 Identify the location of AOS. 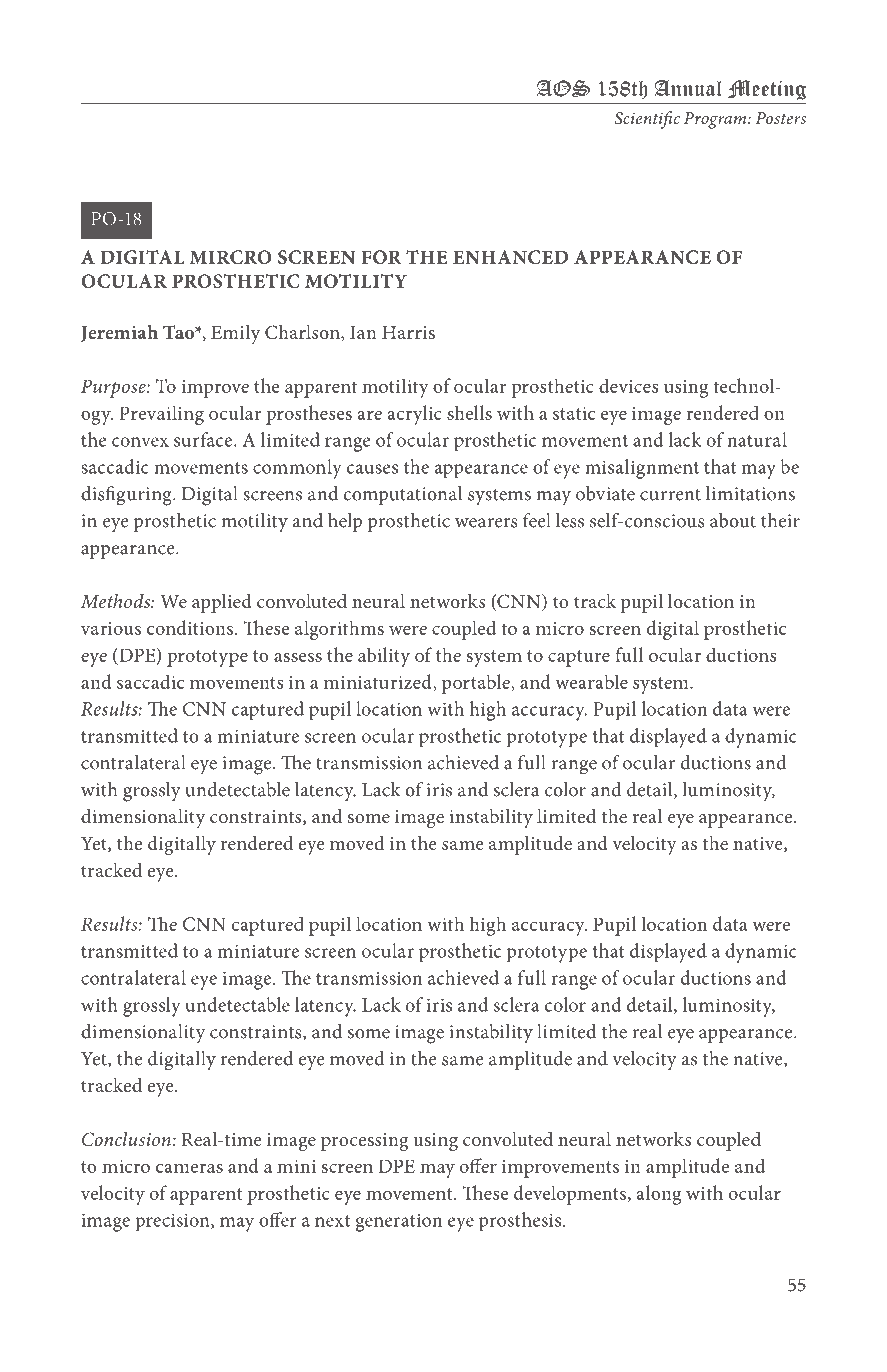
(563, 88).
